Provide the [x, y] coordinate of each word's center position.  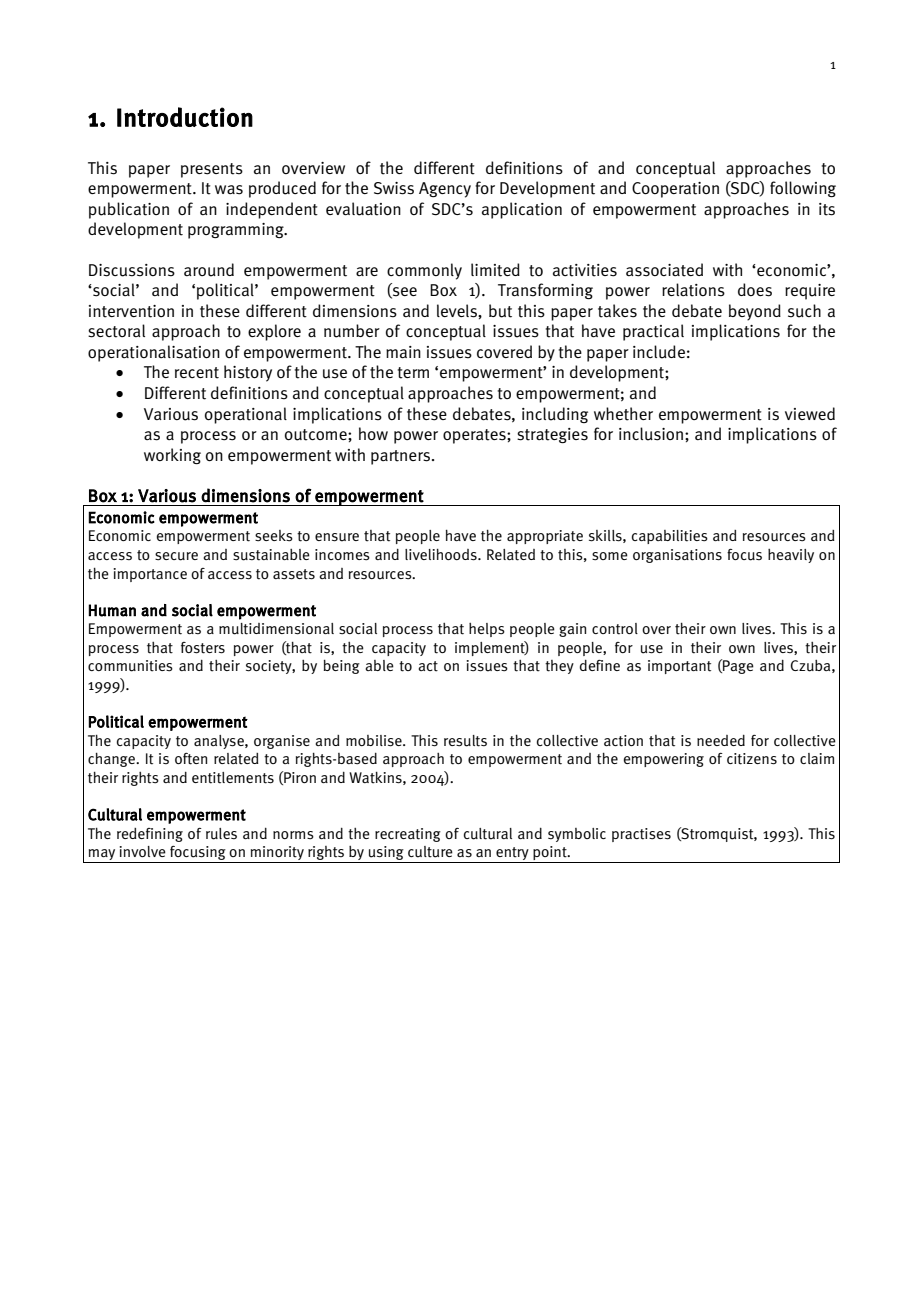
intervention [131, 311]
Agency [445, 190]
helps [487, 630]
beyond [755, 312]
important [679, 667]
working [172, 456]
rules [221, 834]
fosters [203, 648]
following [803, 189]
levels [458, 311]
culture [430, 852]
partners [400, 457]
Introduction [185, 117]
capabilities [670, 537]
